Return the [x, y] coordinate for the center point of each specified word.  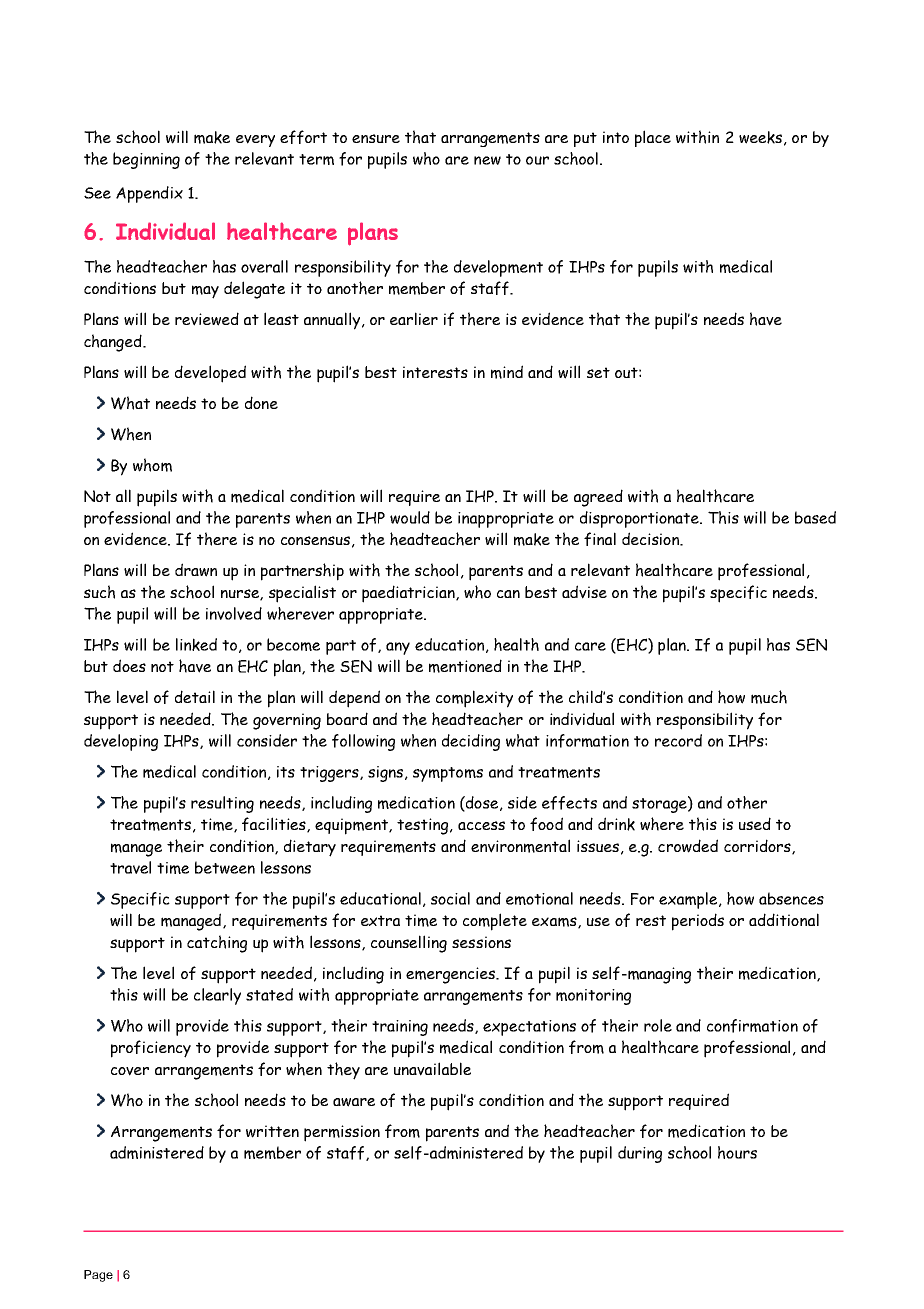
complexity [474, 699]
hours [737, 1152]
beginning [146, 160]
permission [342, 1133]
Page [98, 1276]
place [653, 138]
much [769, 697]
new [487, 160]
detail [195, 696]
